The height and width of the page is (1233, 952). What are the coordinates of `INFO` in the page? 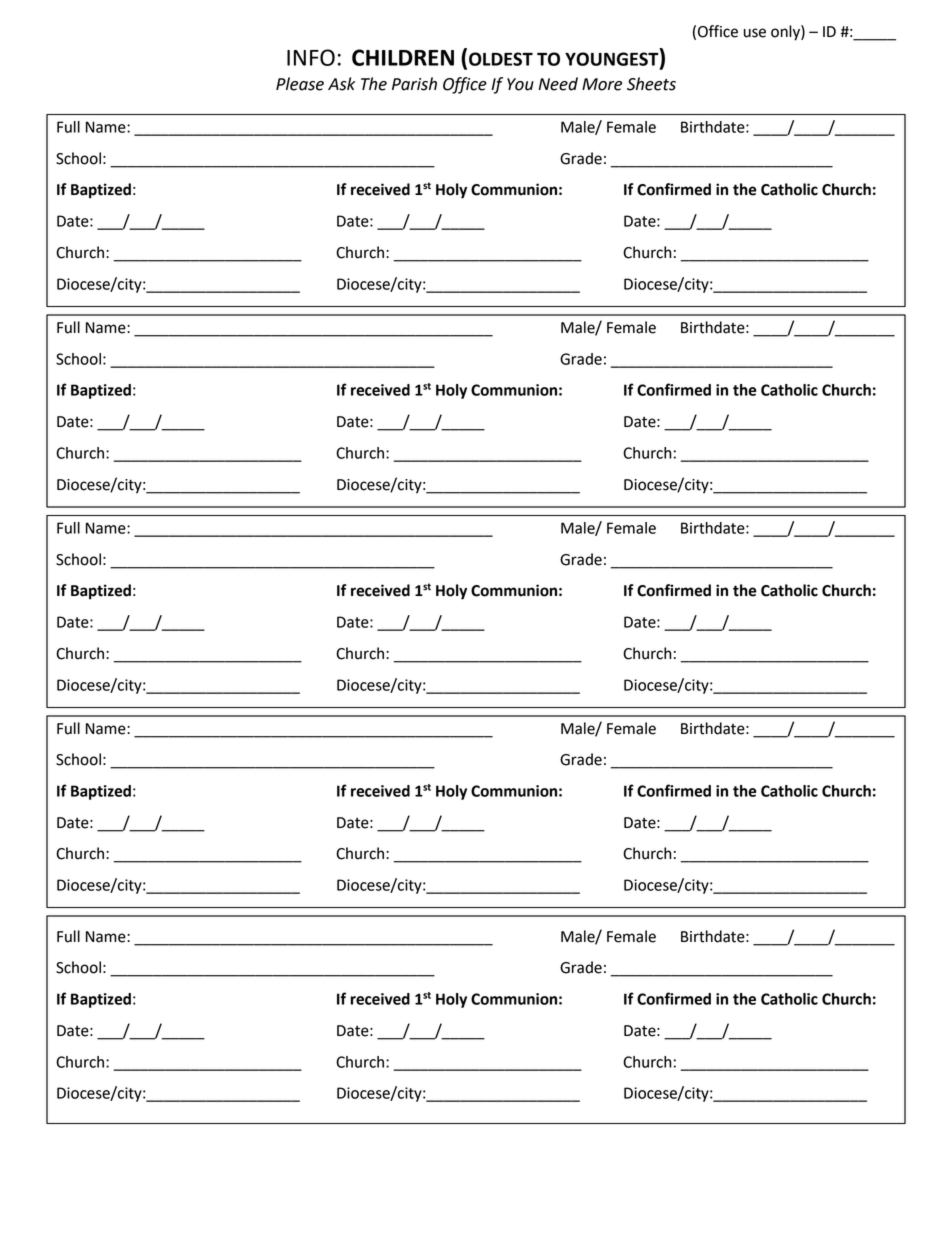 It's located at (311, 57).
